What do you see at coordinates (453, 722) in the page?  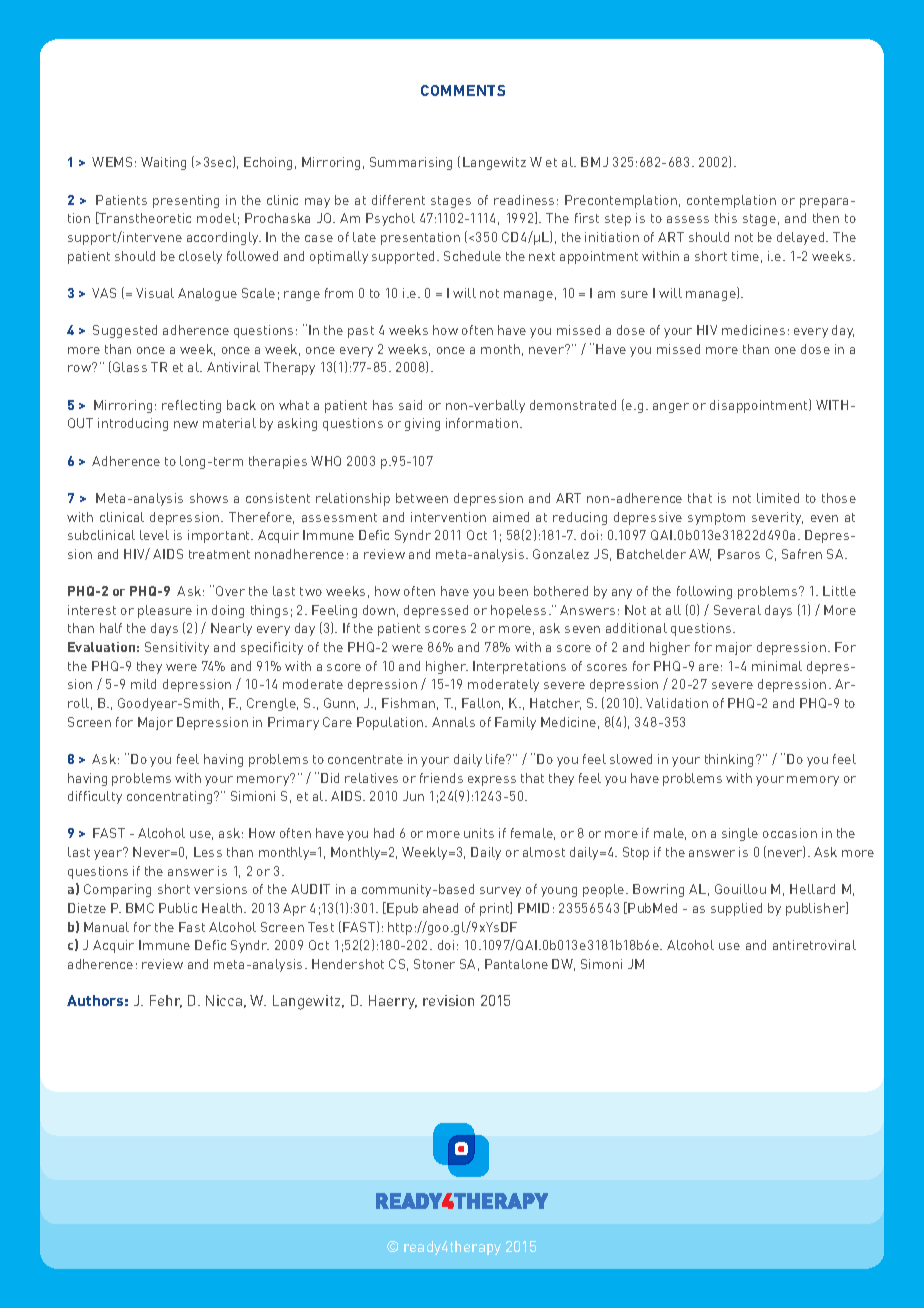 I see `Annals` at bounding box center [453, 722].
